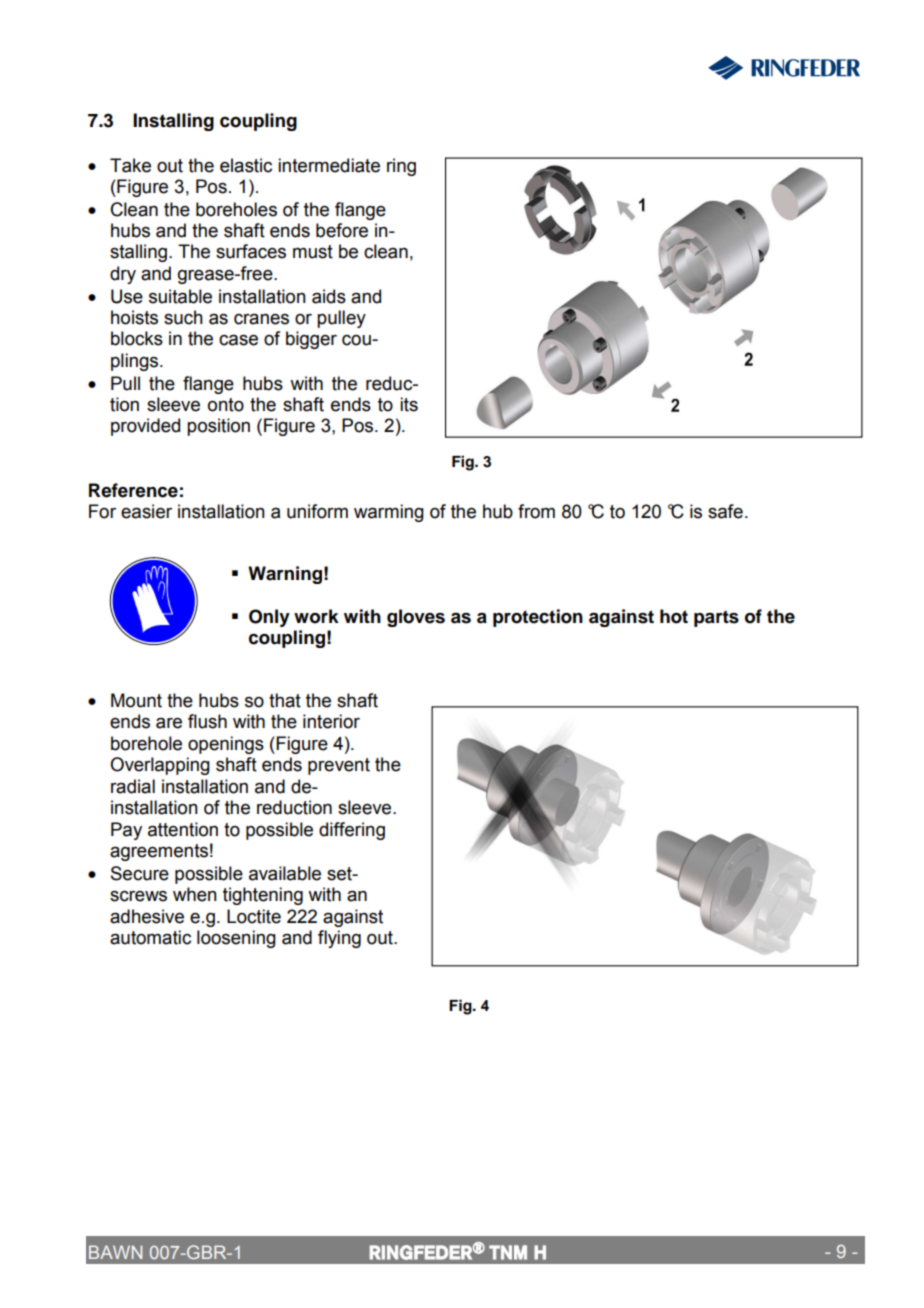  I want to click on hot, so click(674, 616).
